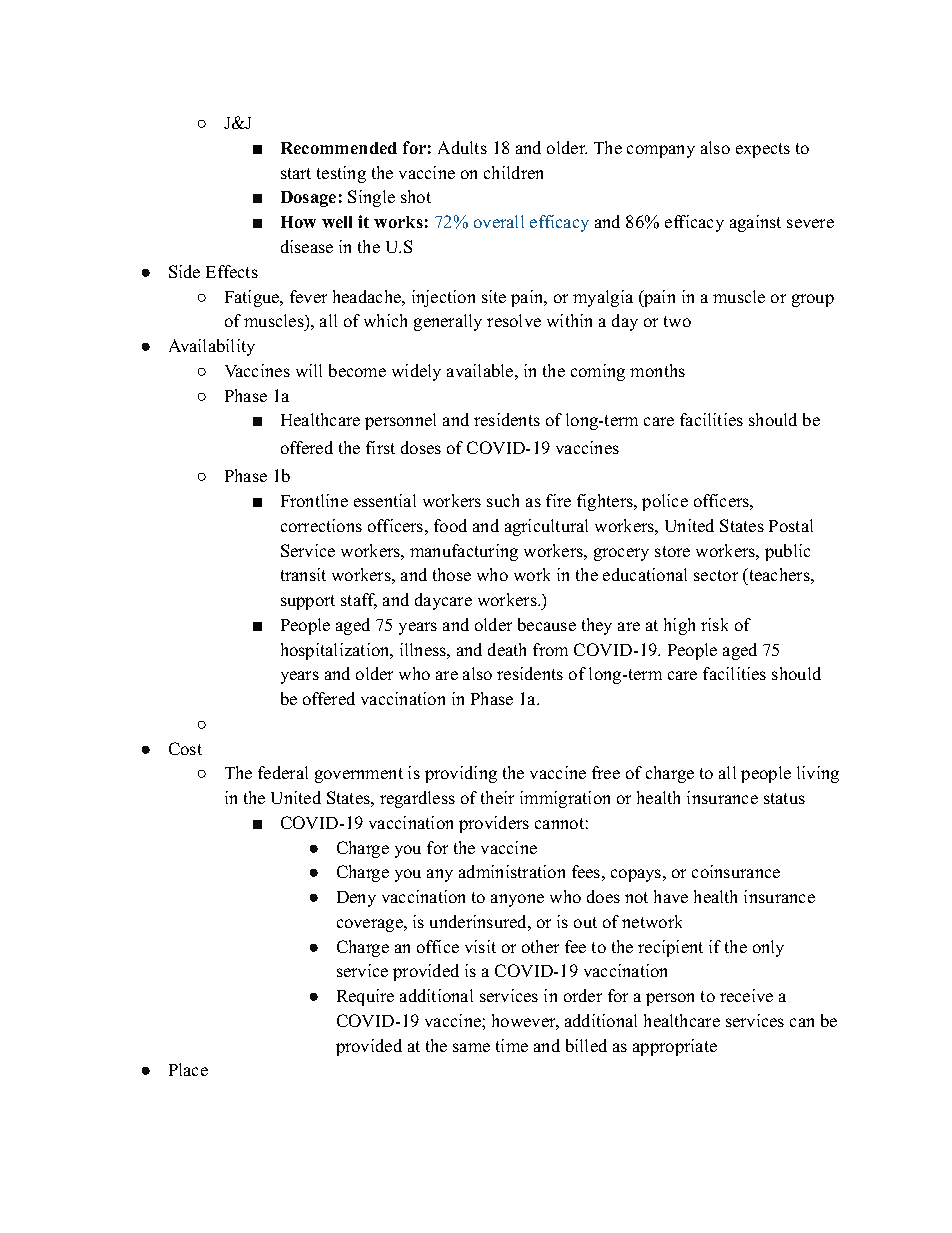 The height and width of the page is (1233, 952). What do you see at coordinates (512, 1045) in the page?
I see `time` at bounding box center [512, 1045].
